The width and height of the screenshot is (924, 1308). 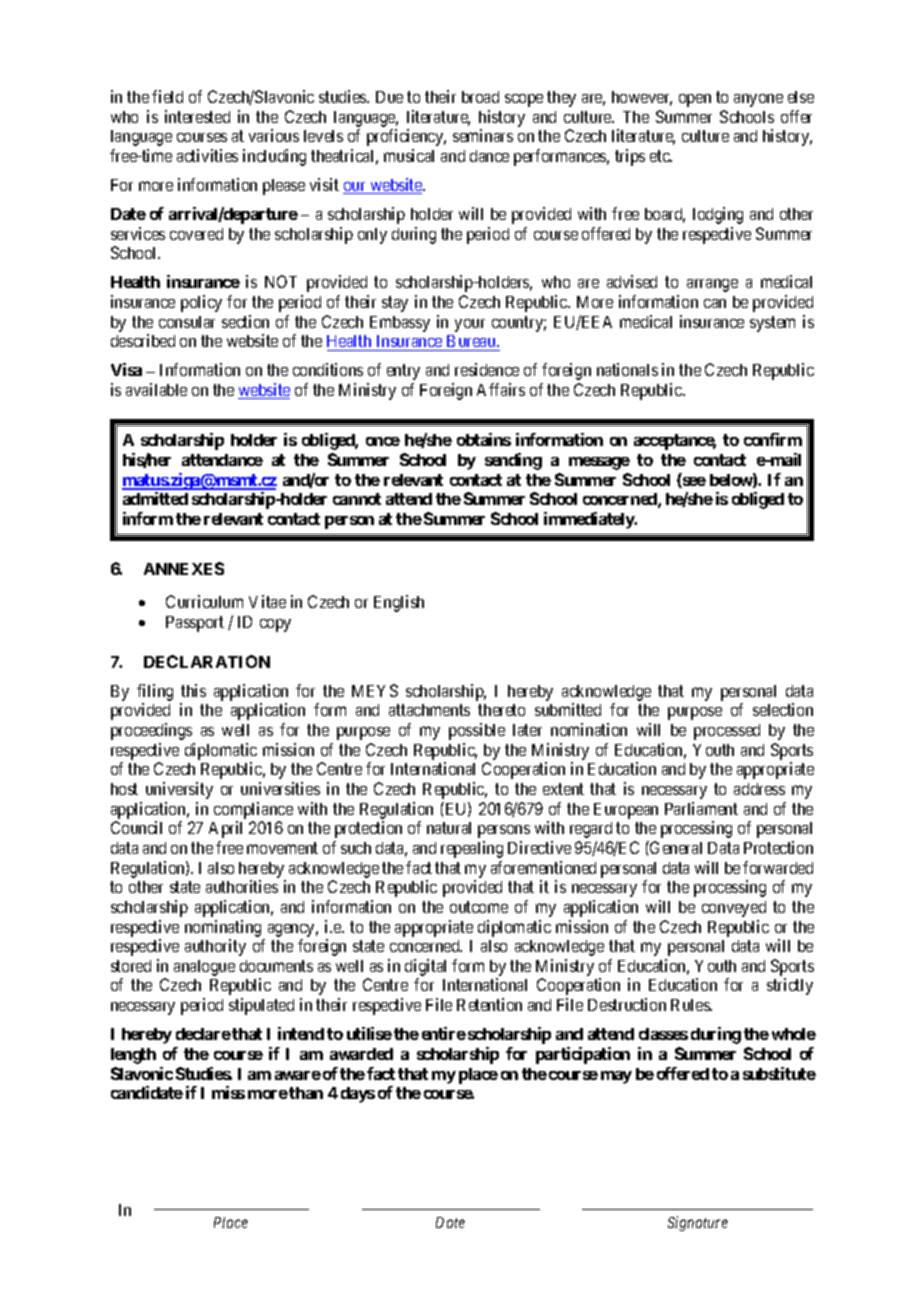 I want to click on open, so click(x=695, y=100).
